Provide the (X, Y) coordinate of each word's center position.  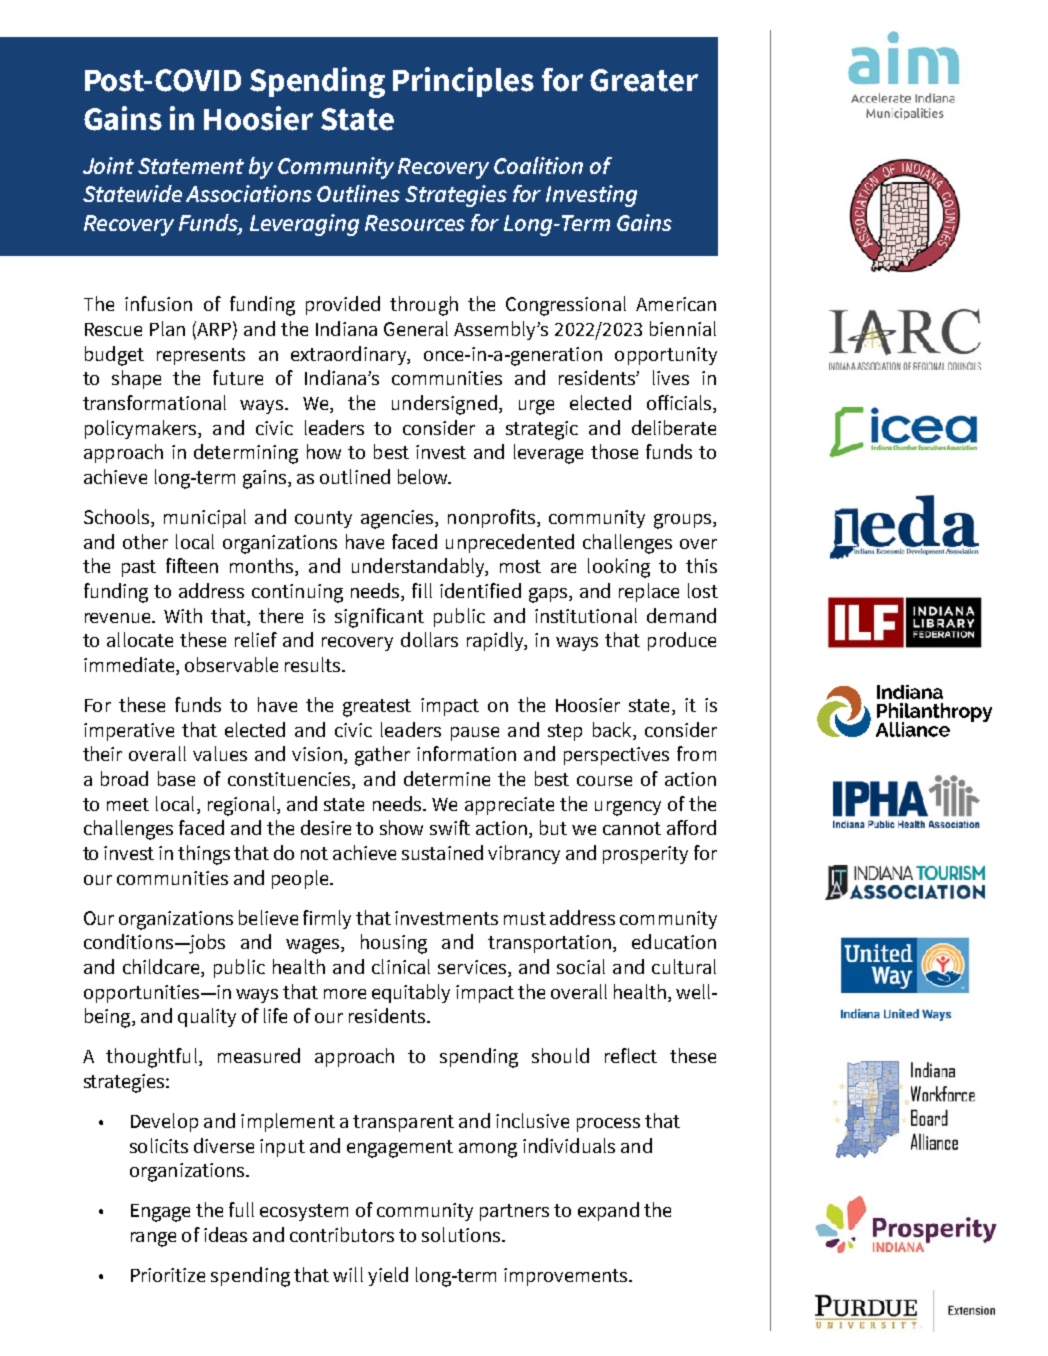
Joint (108, 165)
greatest (377, 708)
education (674, 941)
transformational (154, 402)
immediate (130, 666)
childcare (162, 968)
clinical (401, 966)
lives (671, 377)
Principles (463, 82)
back (613, 729)
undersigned (444, 405)
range (153, 1239)
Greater (644, 80)
